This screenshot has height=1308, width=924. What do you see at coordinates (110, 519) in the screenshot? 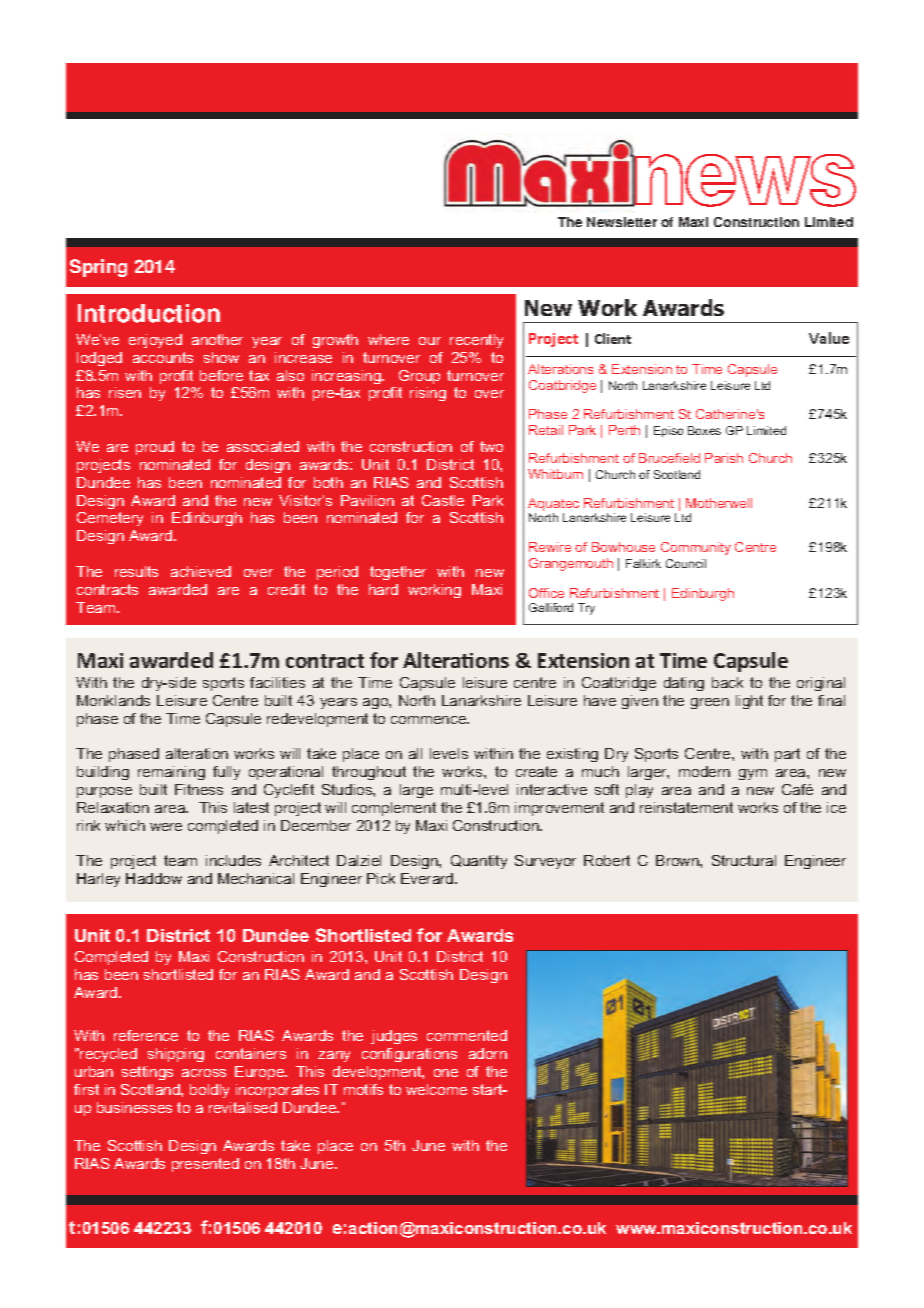
I see `Cemetery` at bounding box center [110, 519].
